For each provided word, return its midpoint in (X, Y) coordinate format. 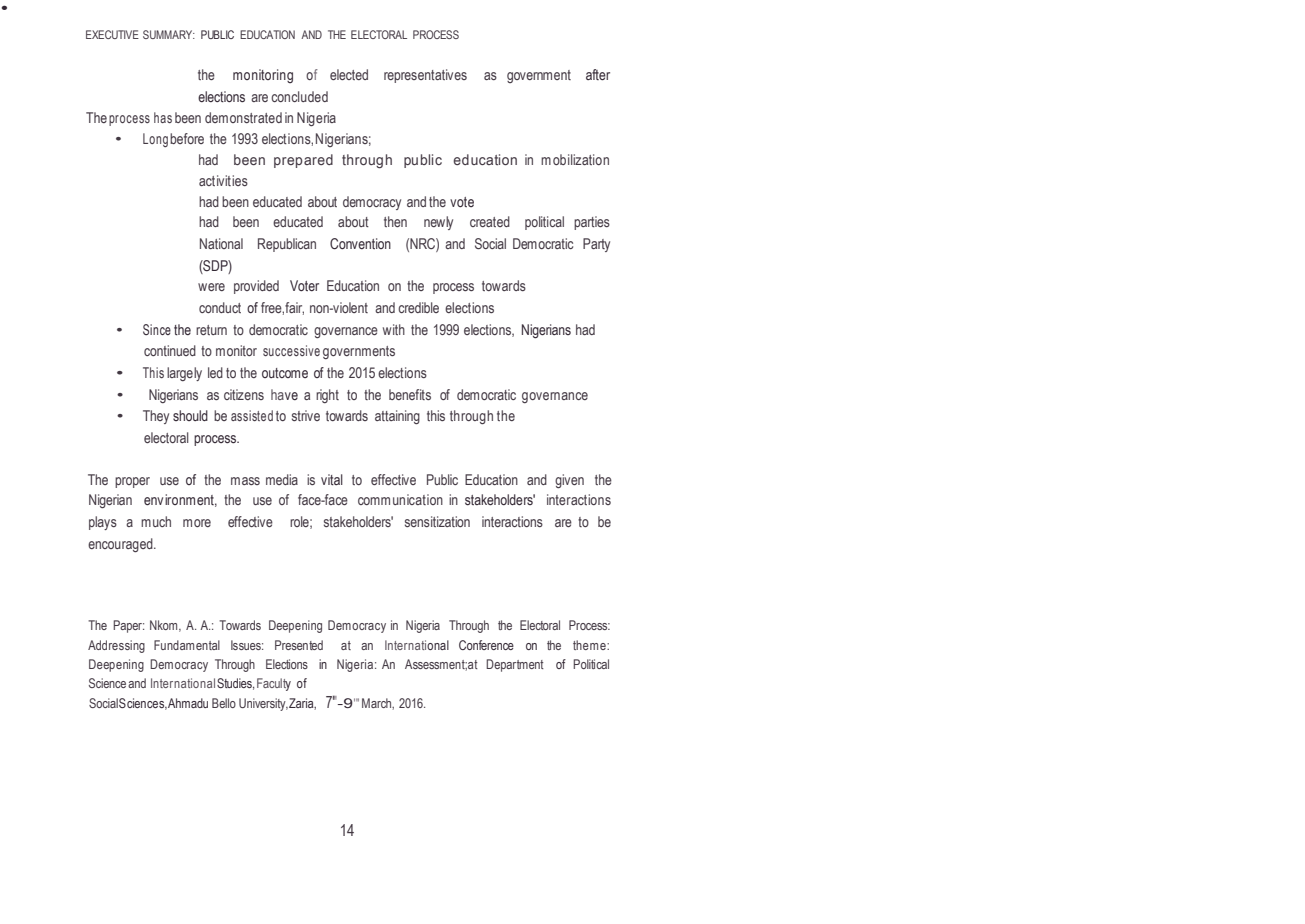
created (490, 221)
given (569, 481)
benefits (410, 394)
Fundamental (187, 645)
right (327, 396)
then (395, 221)
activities (223, 180)
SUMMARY (169, 34)
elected (349, 74)
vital (332, 480)
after (598, 74)
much (156, 521)
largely (184, 374)
